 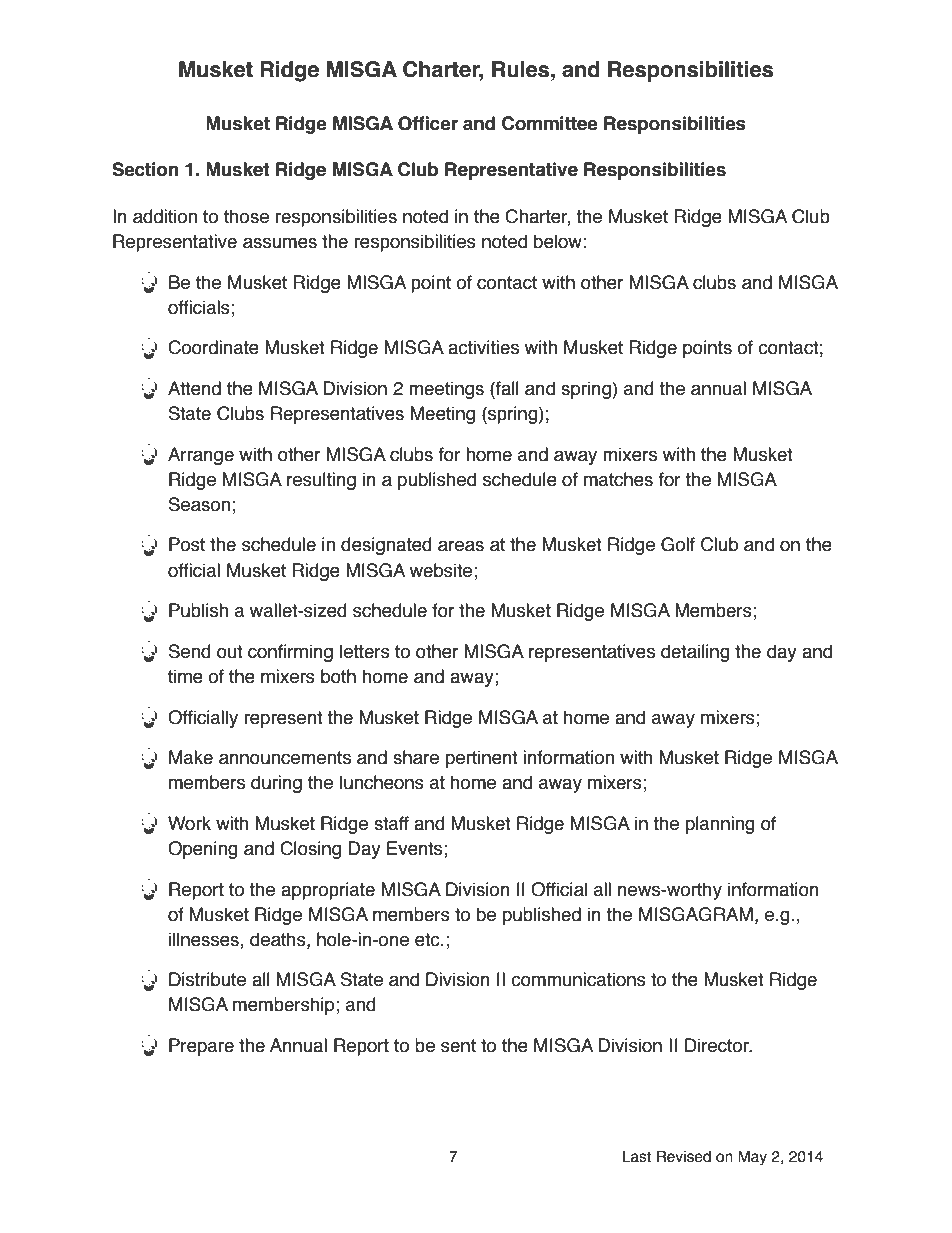 I want to click on Last, so click(x=636, y=1156).
